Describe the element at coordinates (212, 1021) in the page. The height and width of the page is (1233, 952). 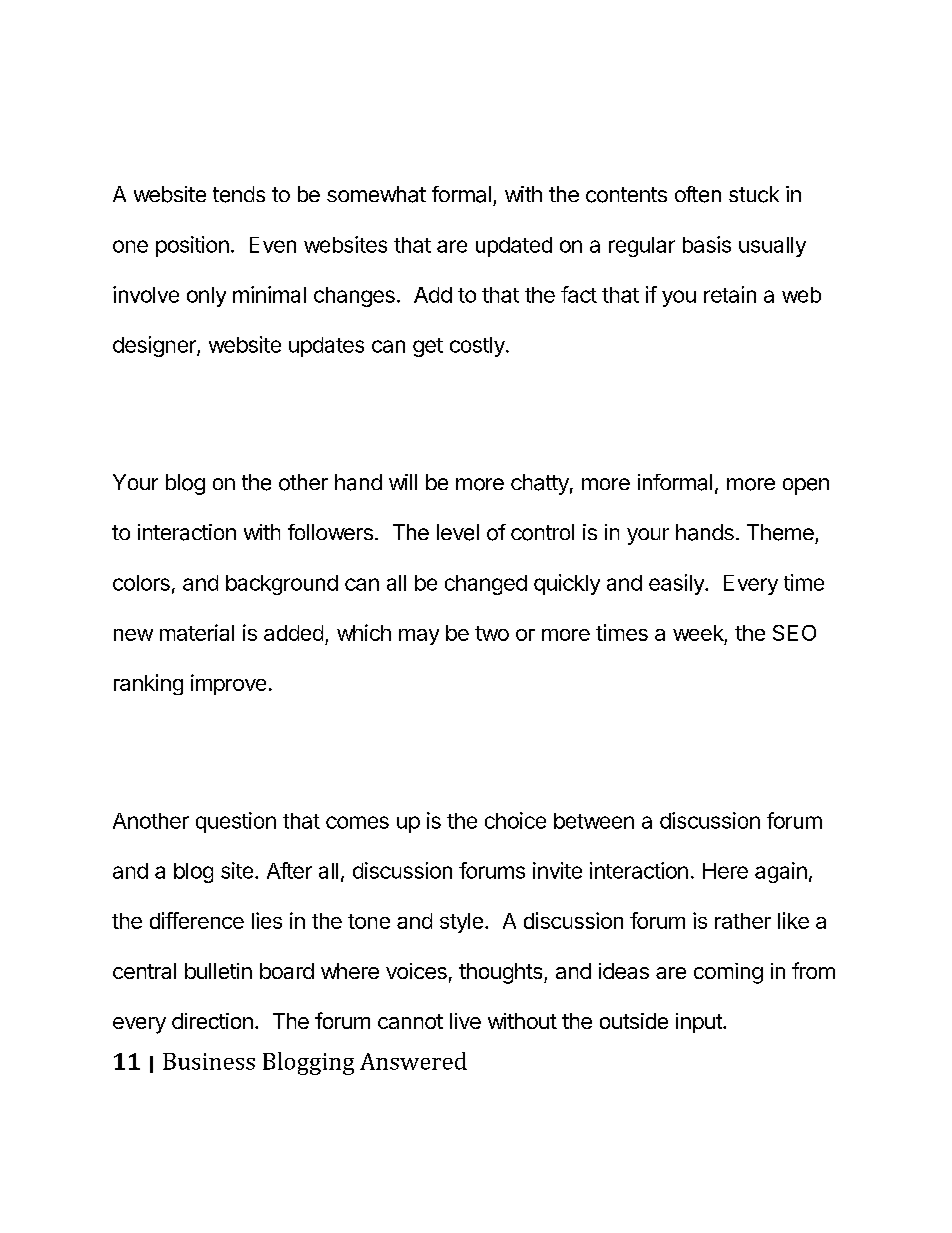
I see `direction` at that location.
